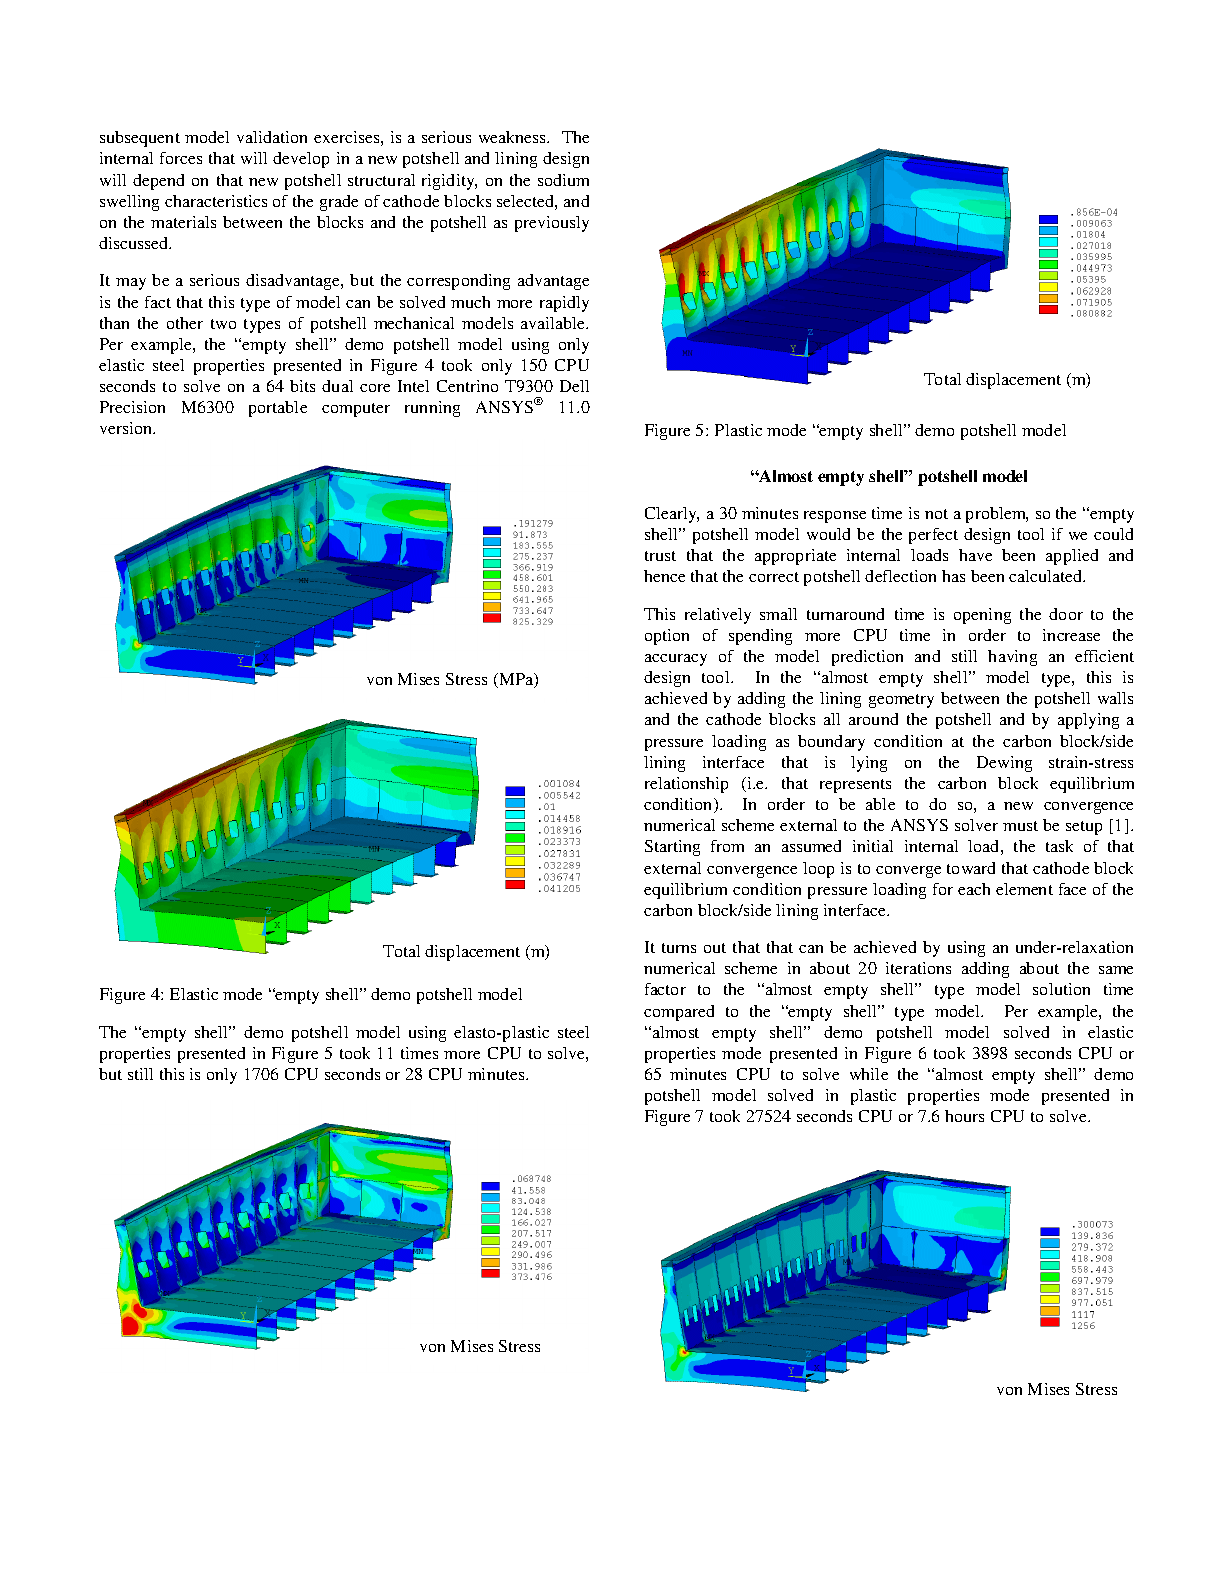 This screenshot has height=1587, width=1226. What do you see at coordinates (127, 428) in the screenshot?
I see `version` at bounding box center [127, 428].
